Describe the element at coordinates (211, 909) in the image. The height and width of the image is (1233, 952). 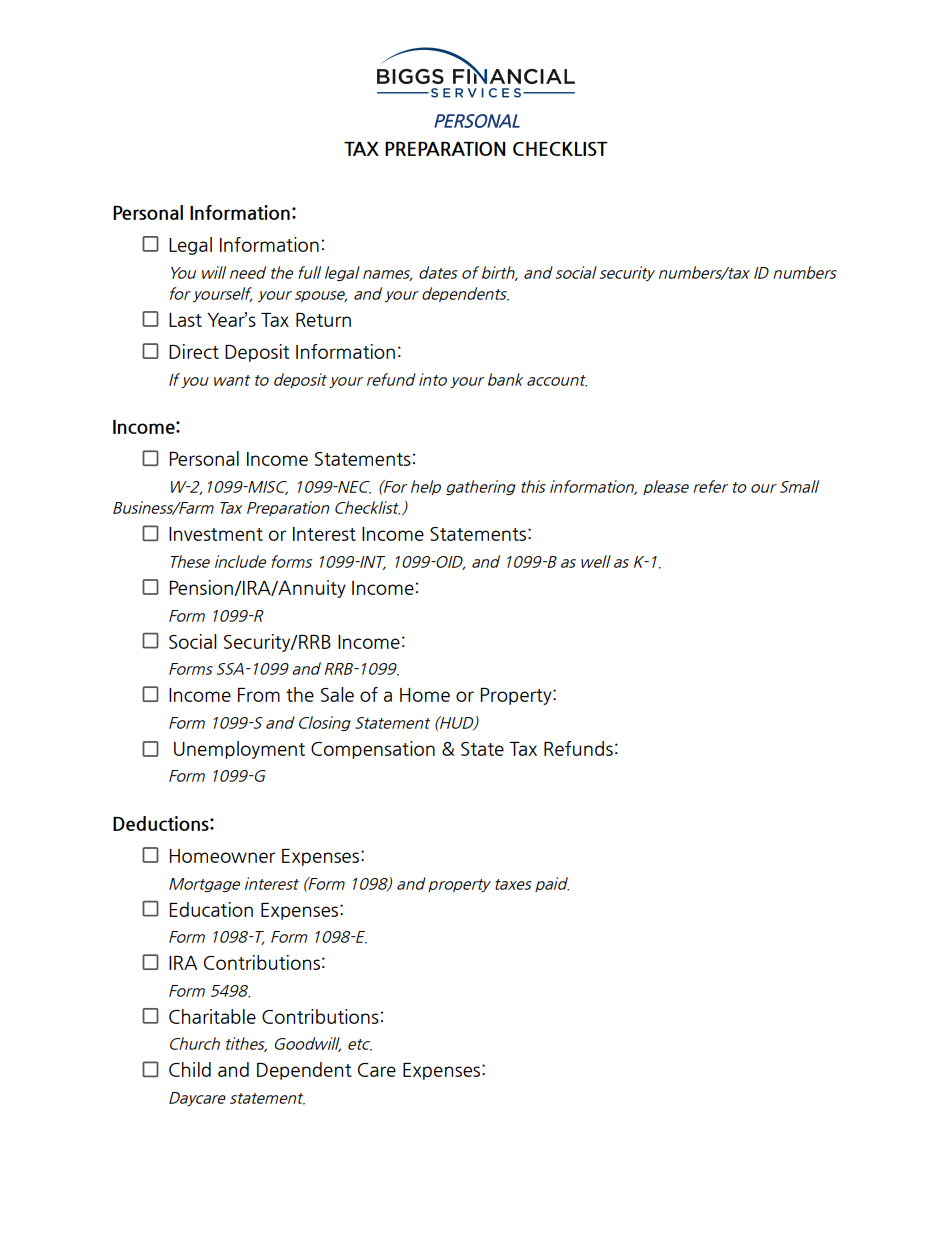
I see `Education` at that location.
